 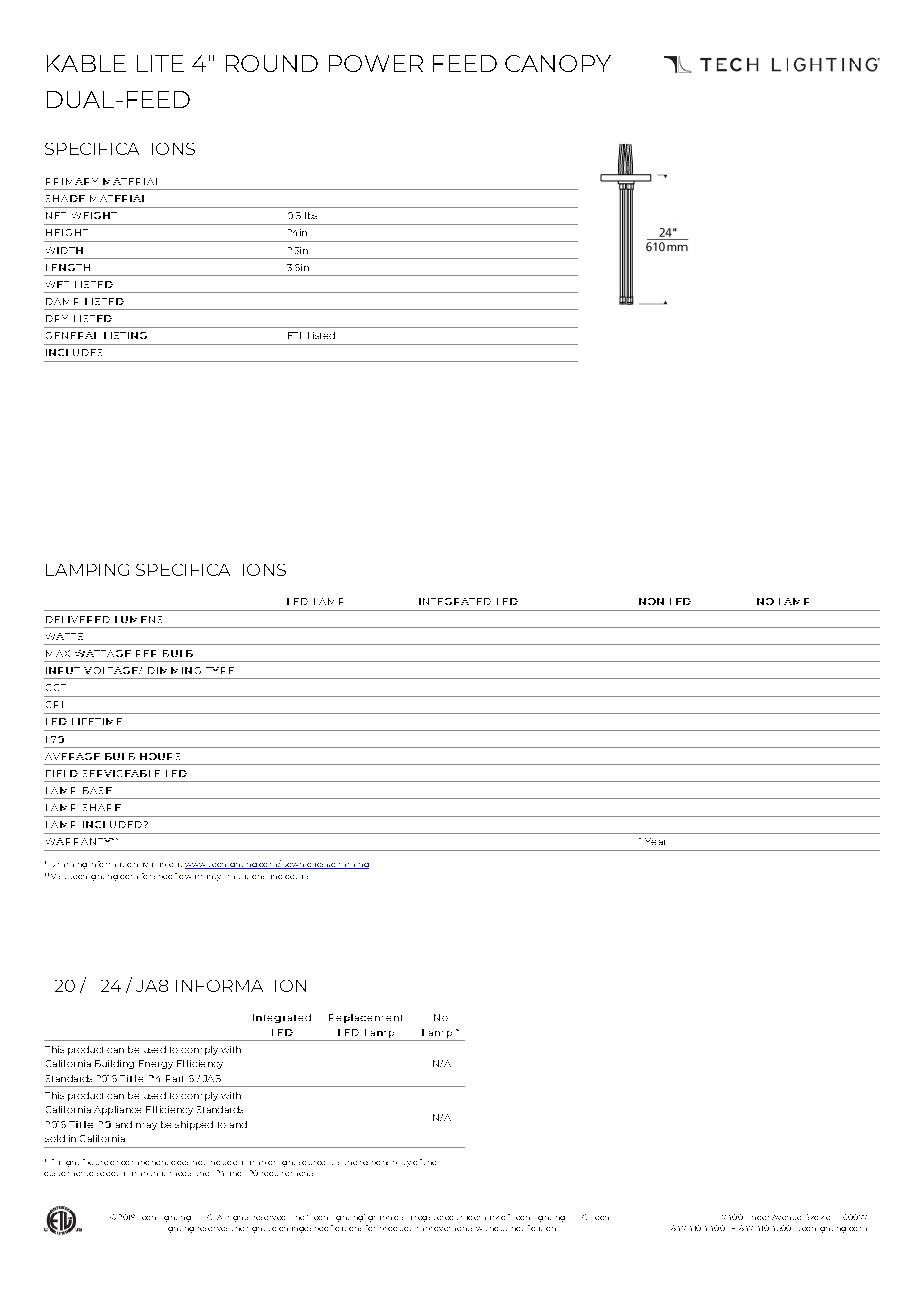 What do you see at coordinates (296, 877) in the screenshot?
I see `details` at bounding box center [296, 877].
